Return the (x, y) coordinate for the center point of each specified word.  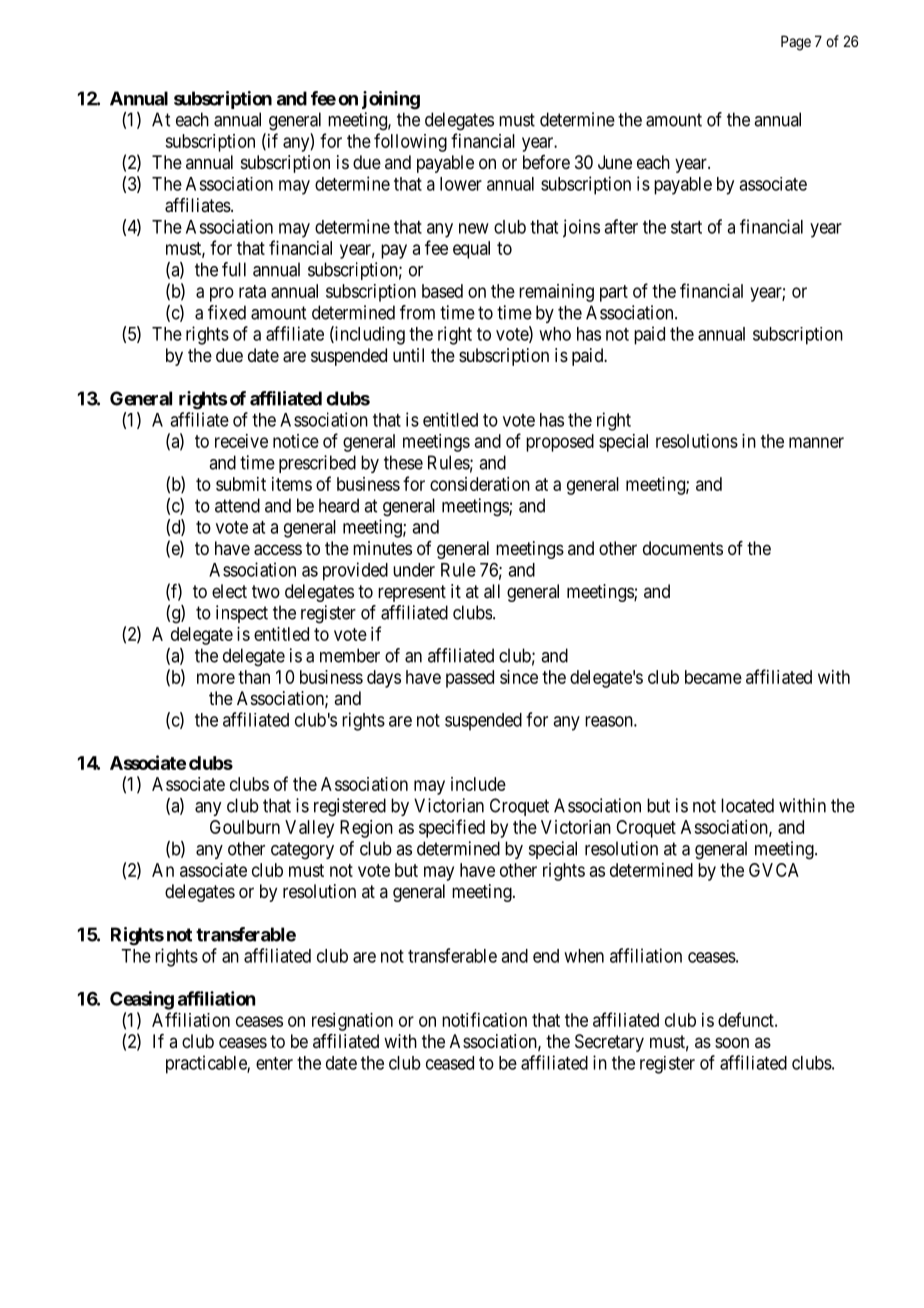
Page (796, 43)
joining (391, 100)
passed (470, 679)
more (216, 678)
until (408, 355)
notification (484, 1019)
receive (241, 441)
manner (816, 442)
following (410, 142)
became (713, 677)
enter (274, 1063)
